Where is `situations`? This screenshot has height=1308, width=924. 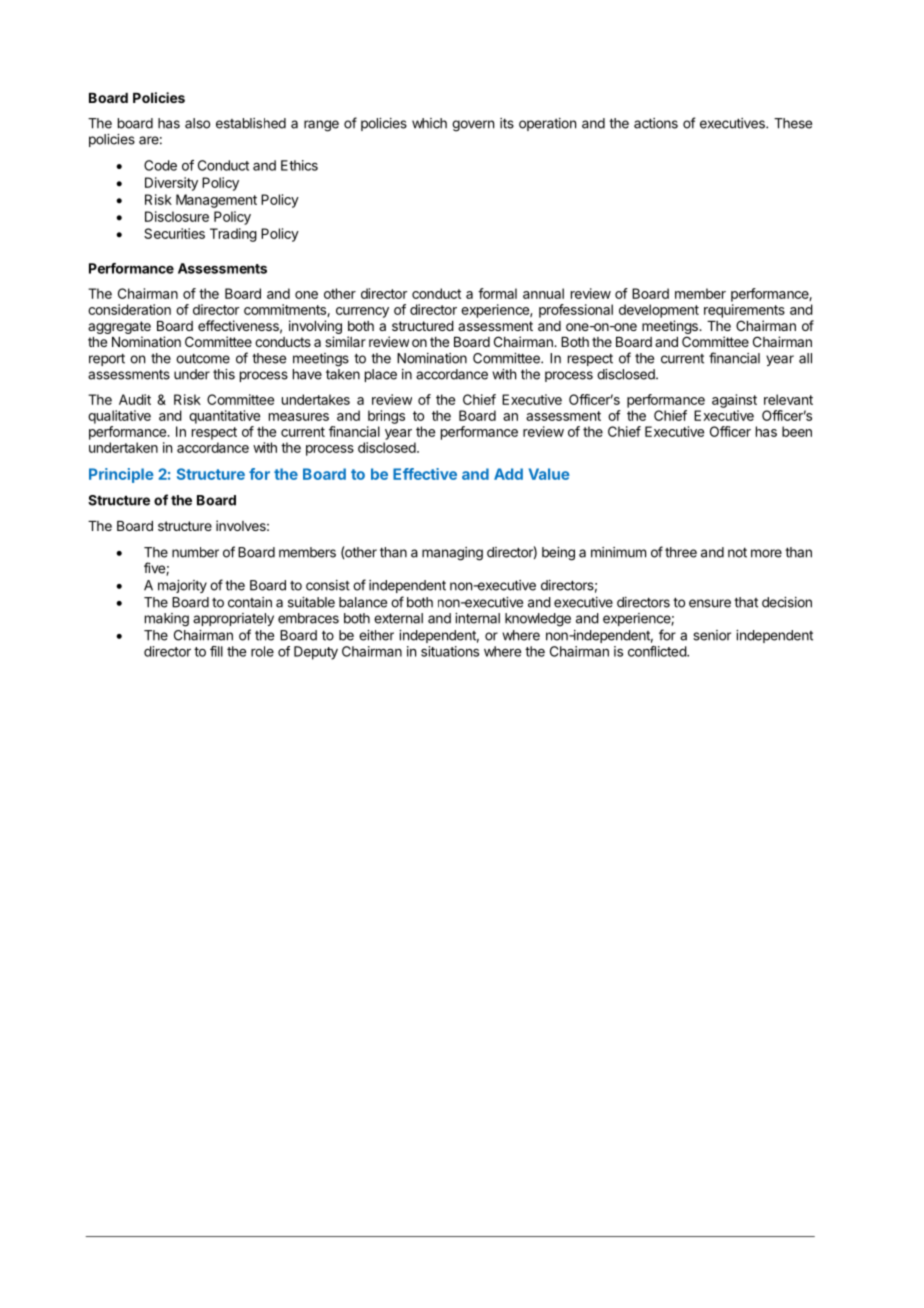
situations is located at coordinates (450, 651).
